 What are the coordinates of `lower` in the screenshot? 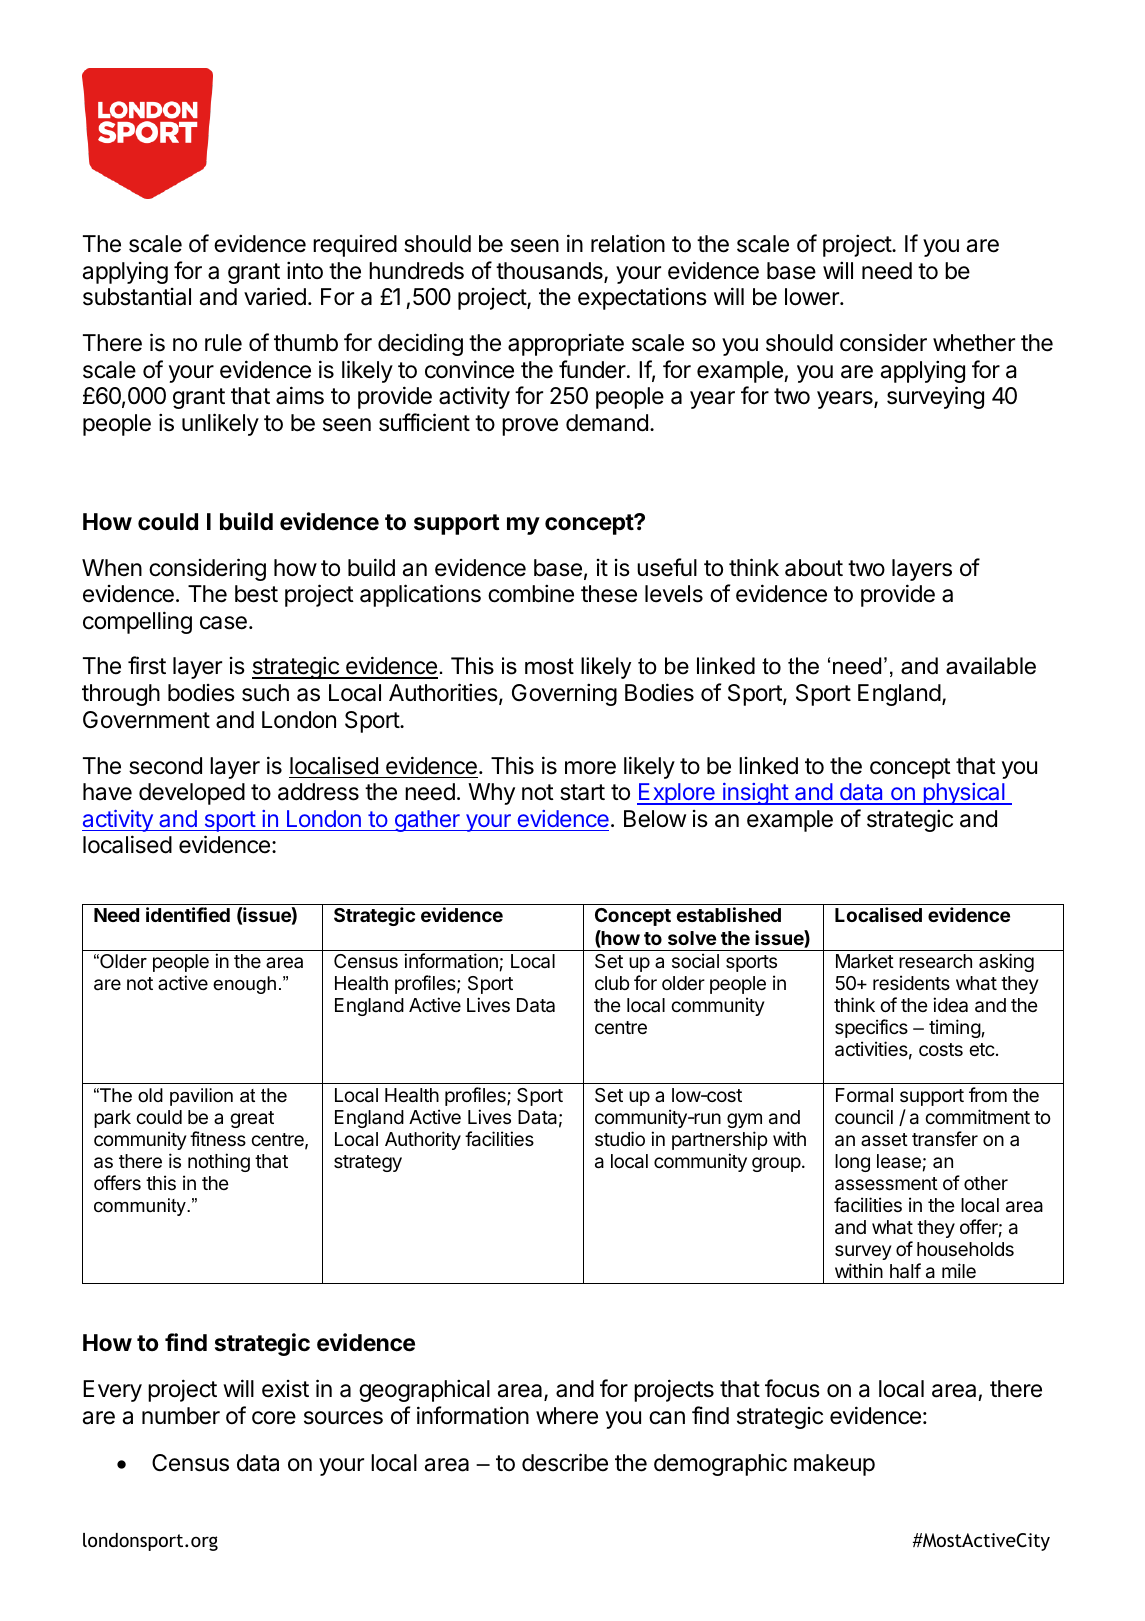 It's located at (813, 297).
